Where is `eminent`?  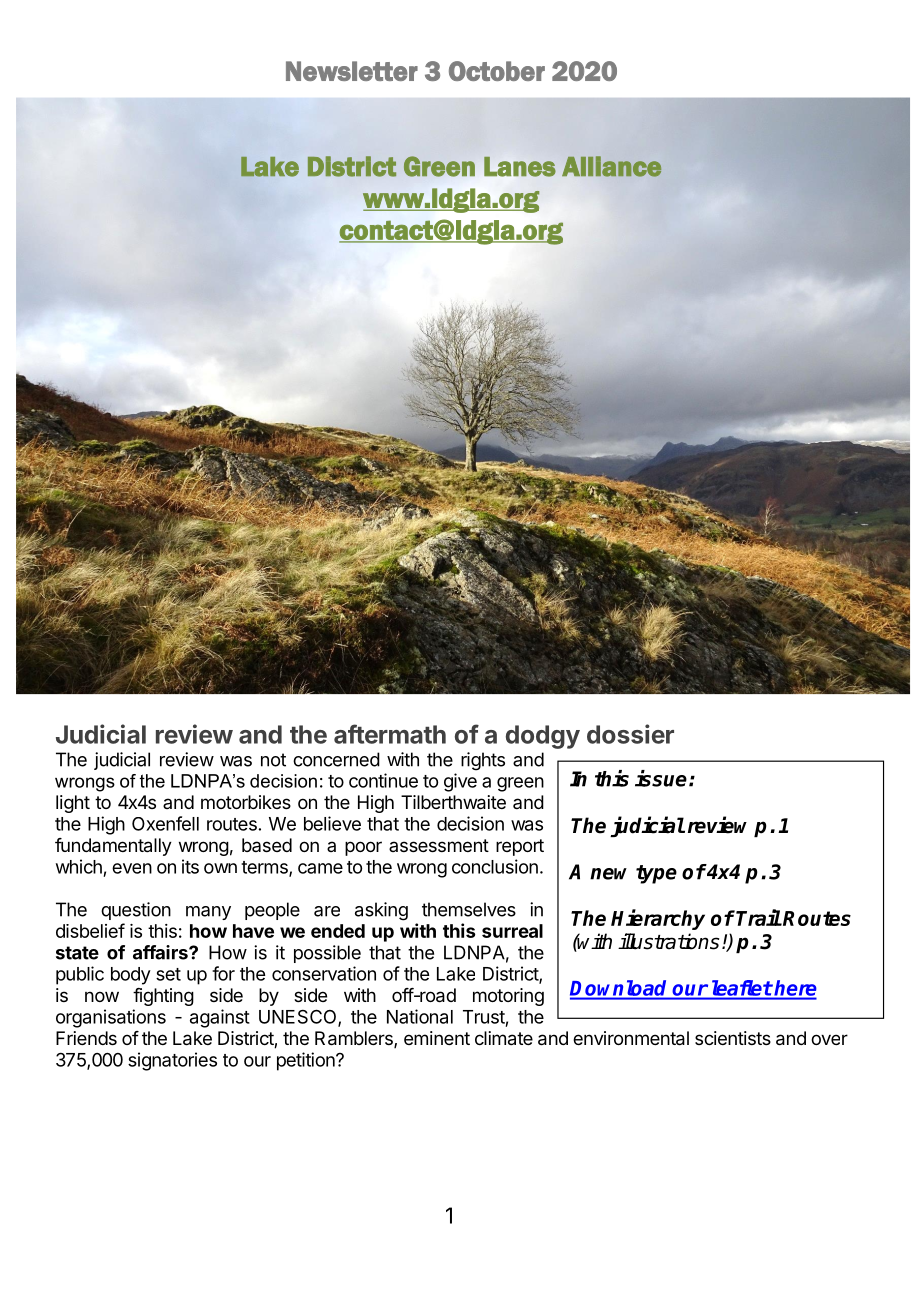
eminent is located at coordinates (437, 1038).
